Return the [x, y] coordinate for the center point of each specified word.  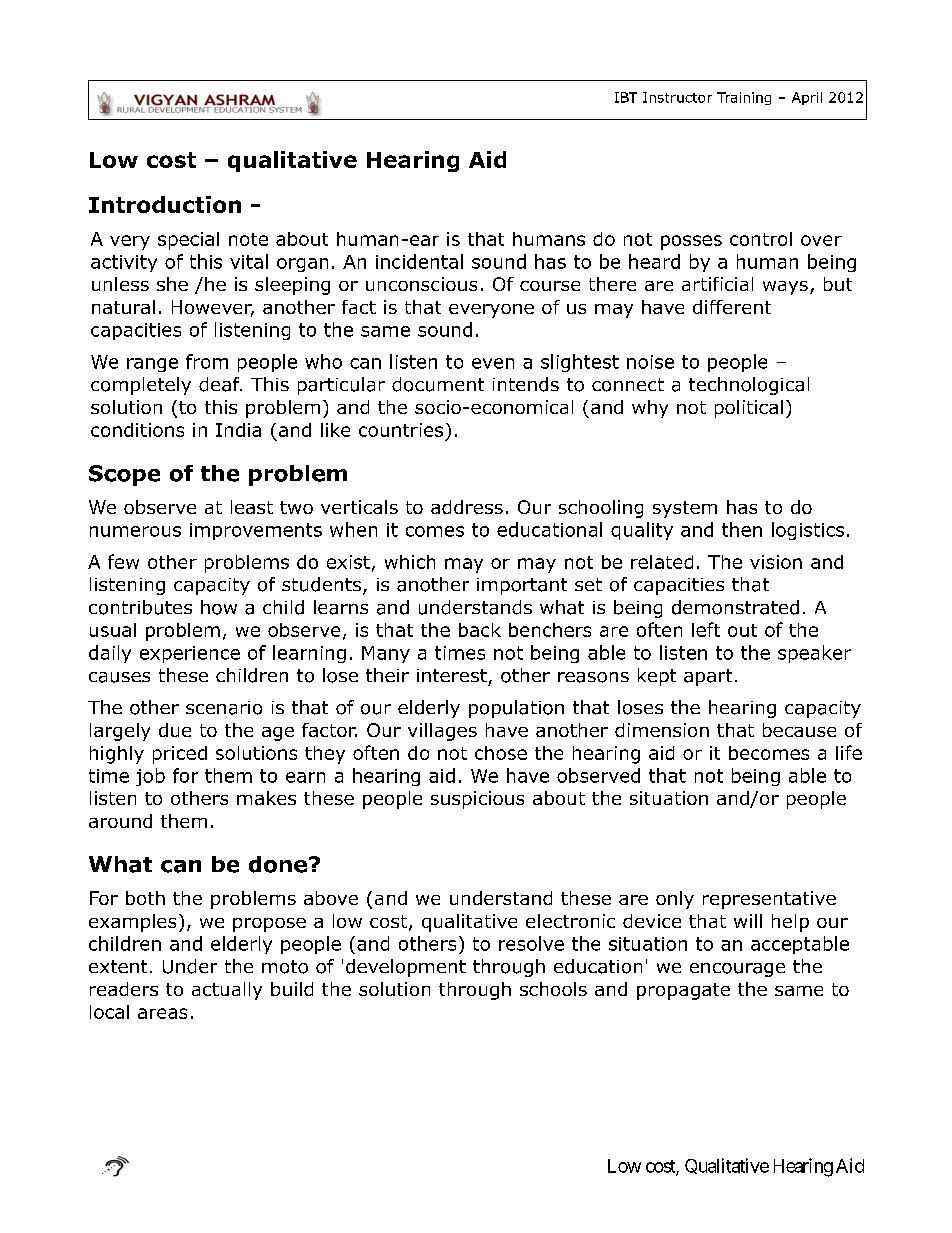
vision [776, 562]
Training [744, 98]
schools [553, 989]
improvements [256, 531]
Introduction [165, 204]
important [522, 586]
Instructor [677, 97]
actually [227, 991]
